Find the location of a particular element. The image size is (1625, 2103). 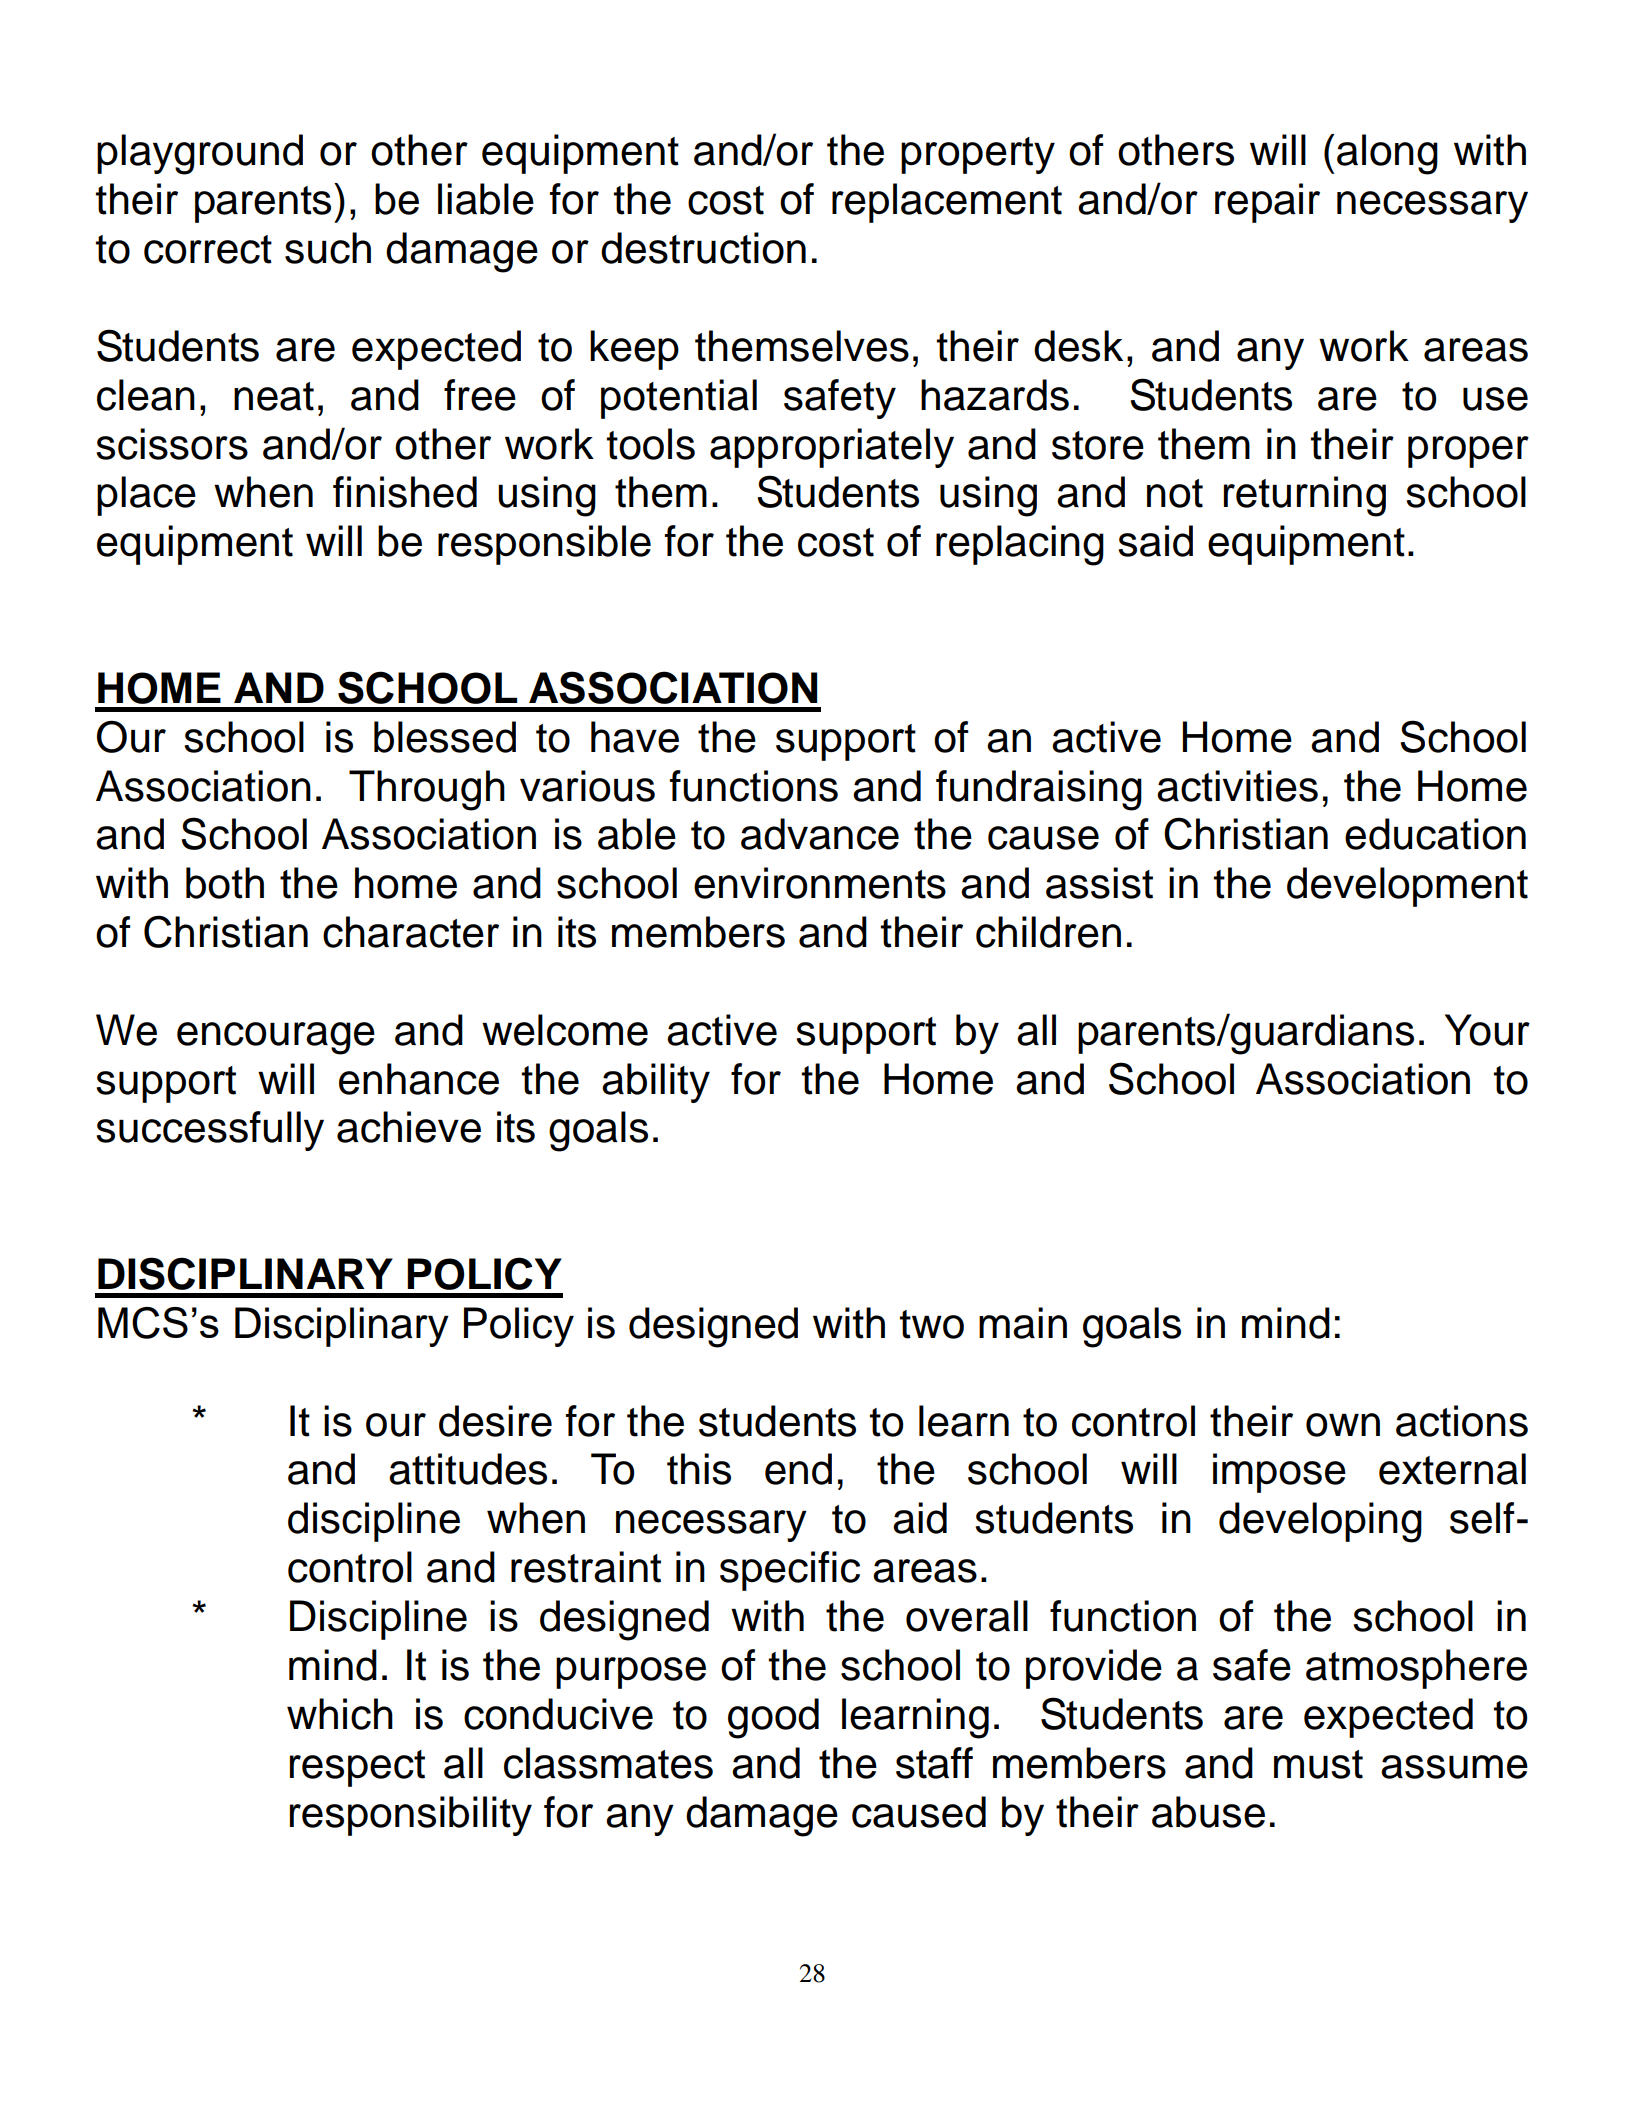

such is located at coordinates (328, 248).
